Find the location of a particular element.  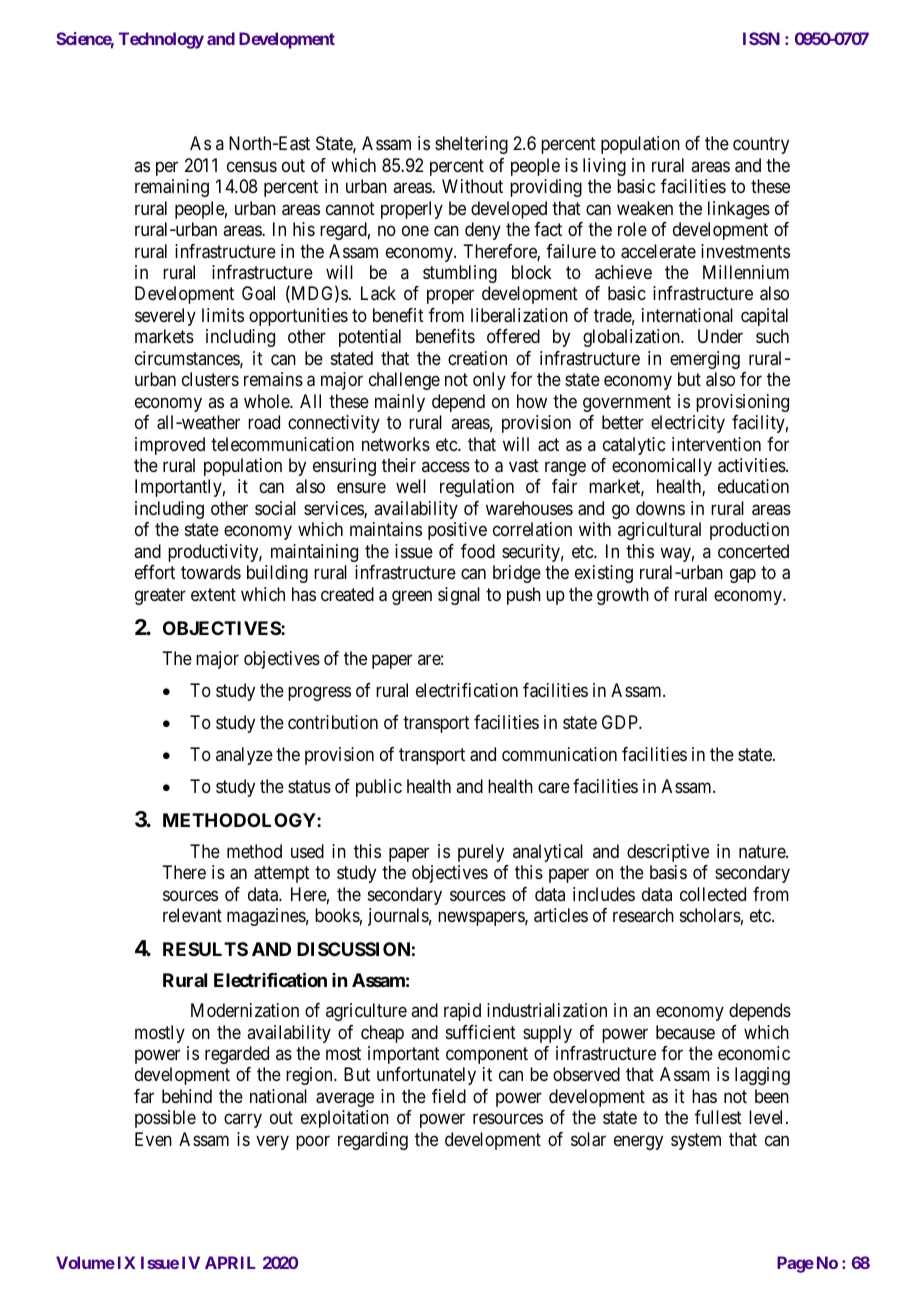

Technology is located at coordinates (161, 40).
